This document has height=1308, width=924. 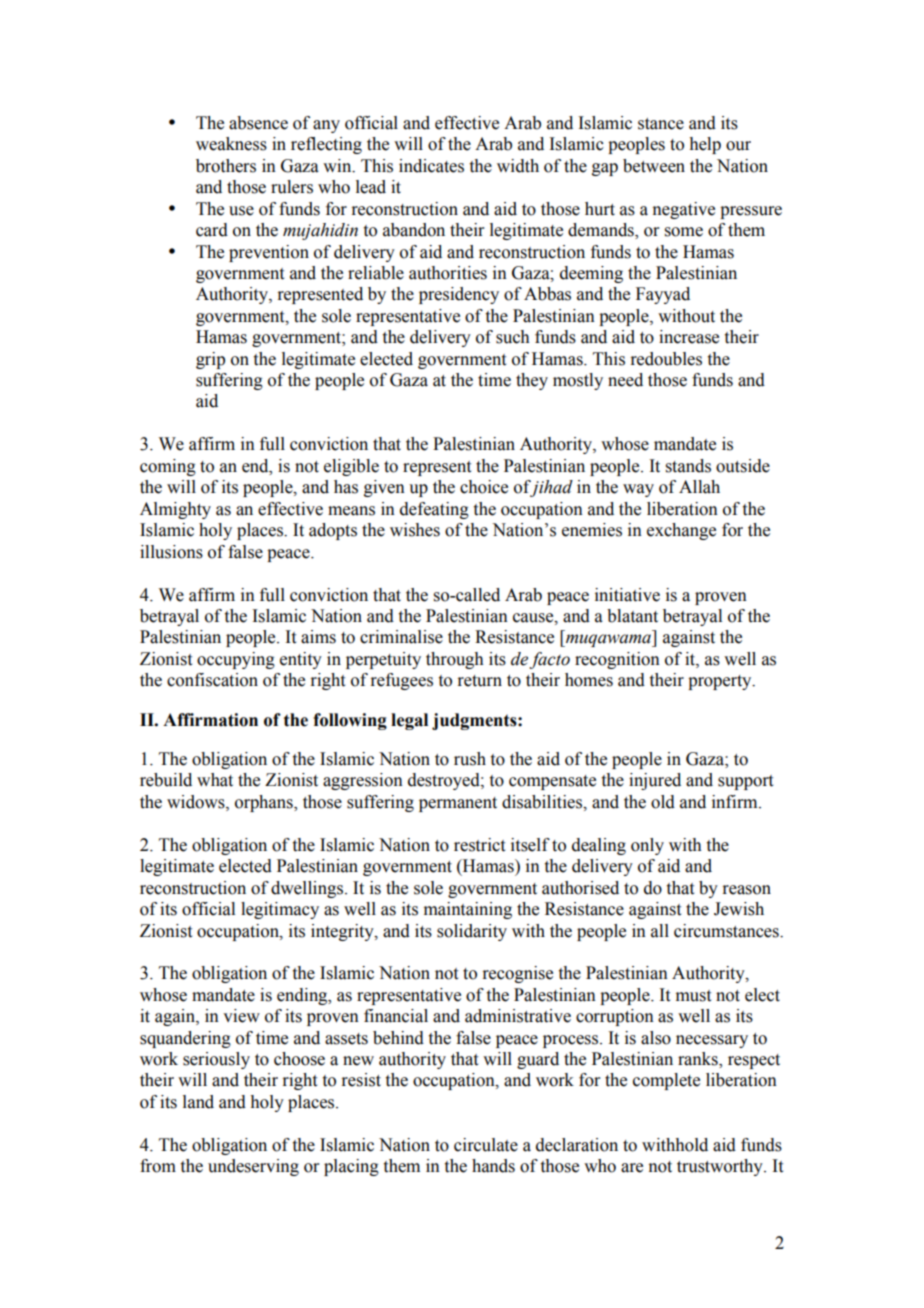 What do you see at coordinates (236, 660) in the document?
I see `occupying` at bounding box center [236, 660].
